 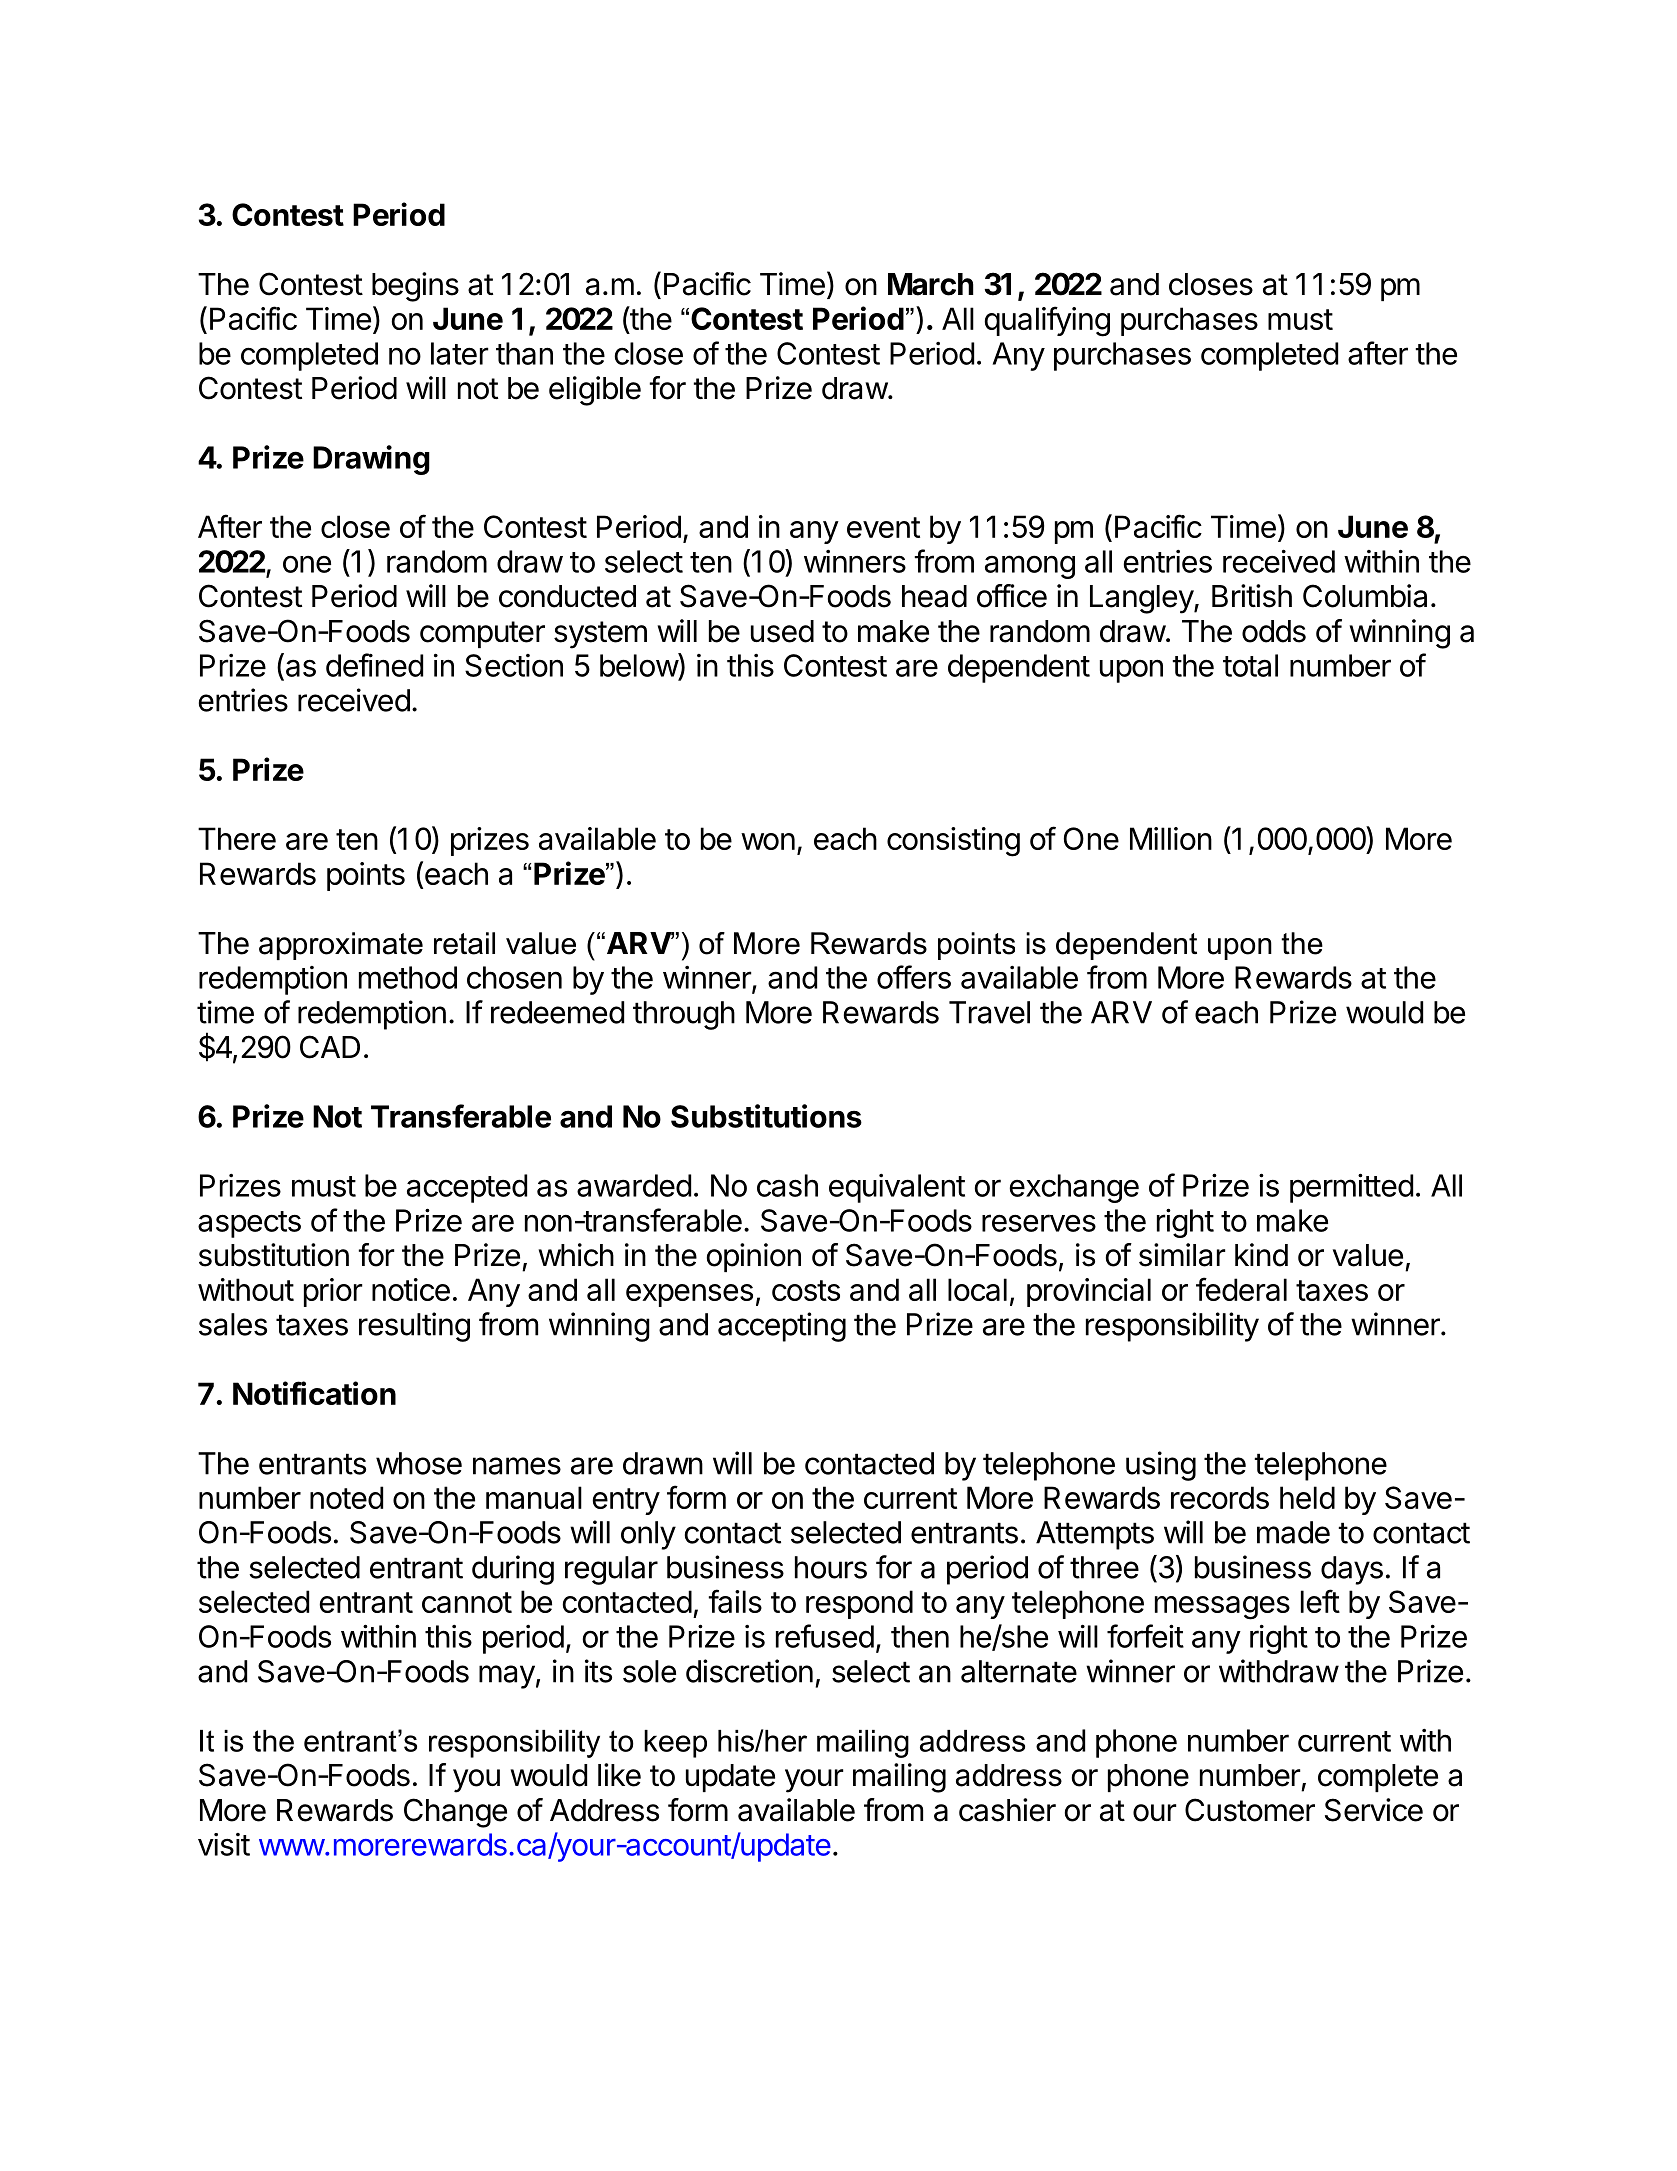 I want to click on costs, so click(x=806, y=1290).
